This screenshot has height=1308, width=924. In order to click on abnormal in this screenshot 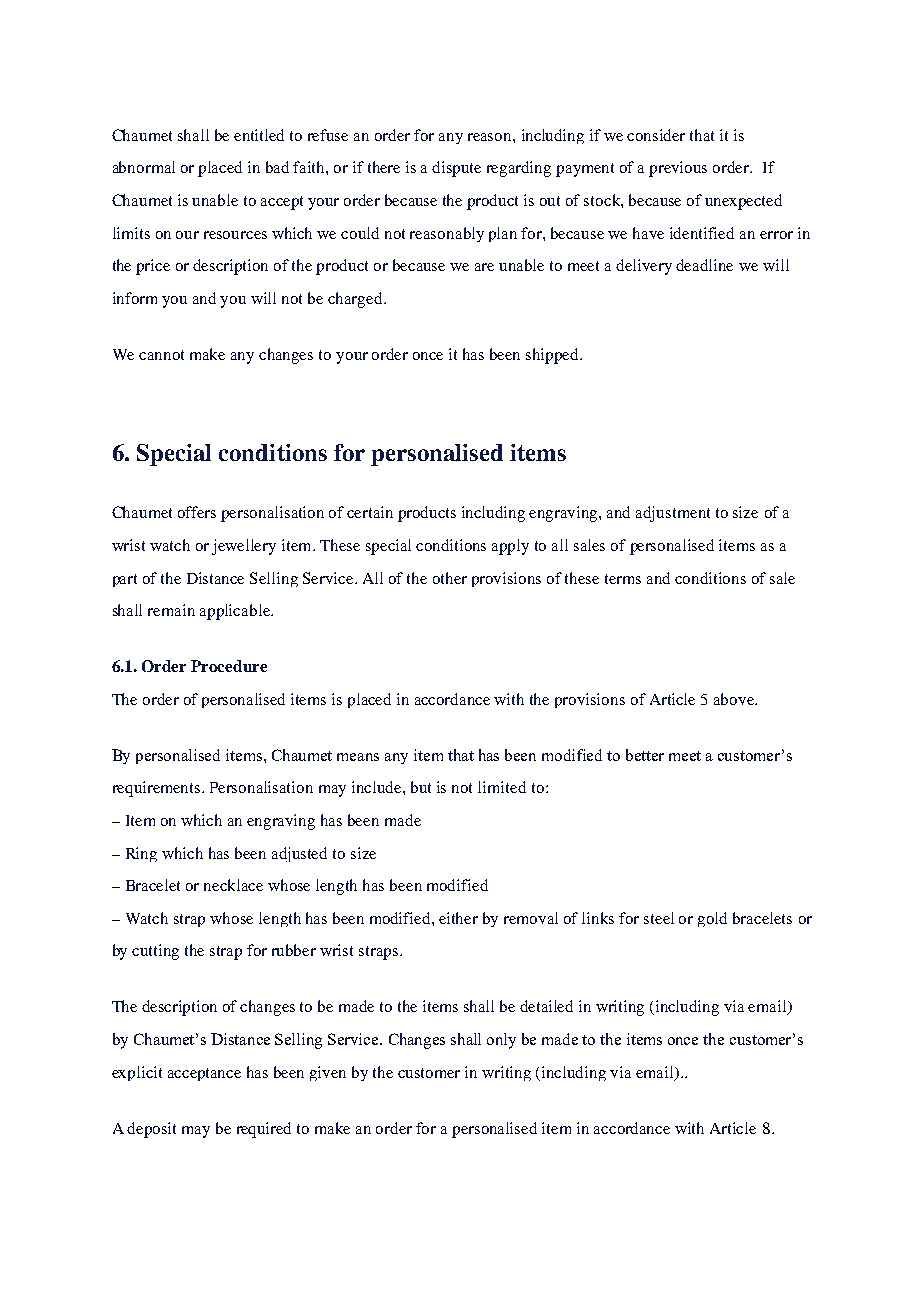, I will do `click(144, 167)`.
